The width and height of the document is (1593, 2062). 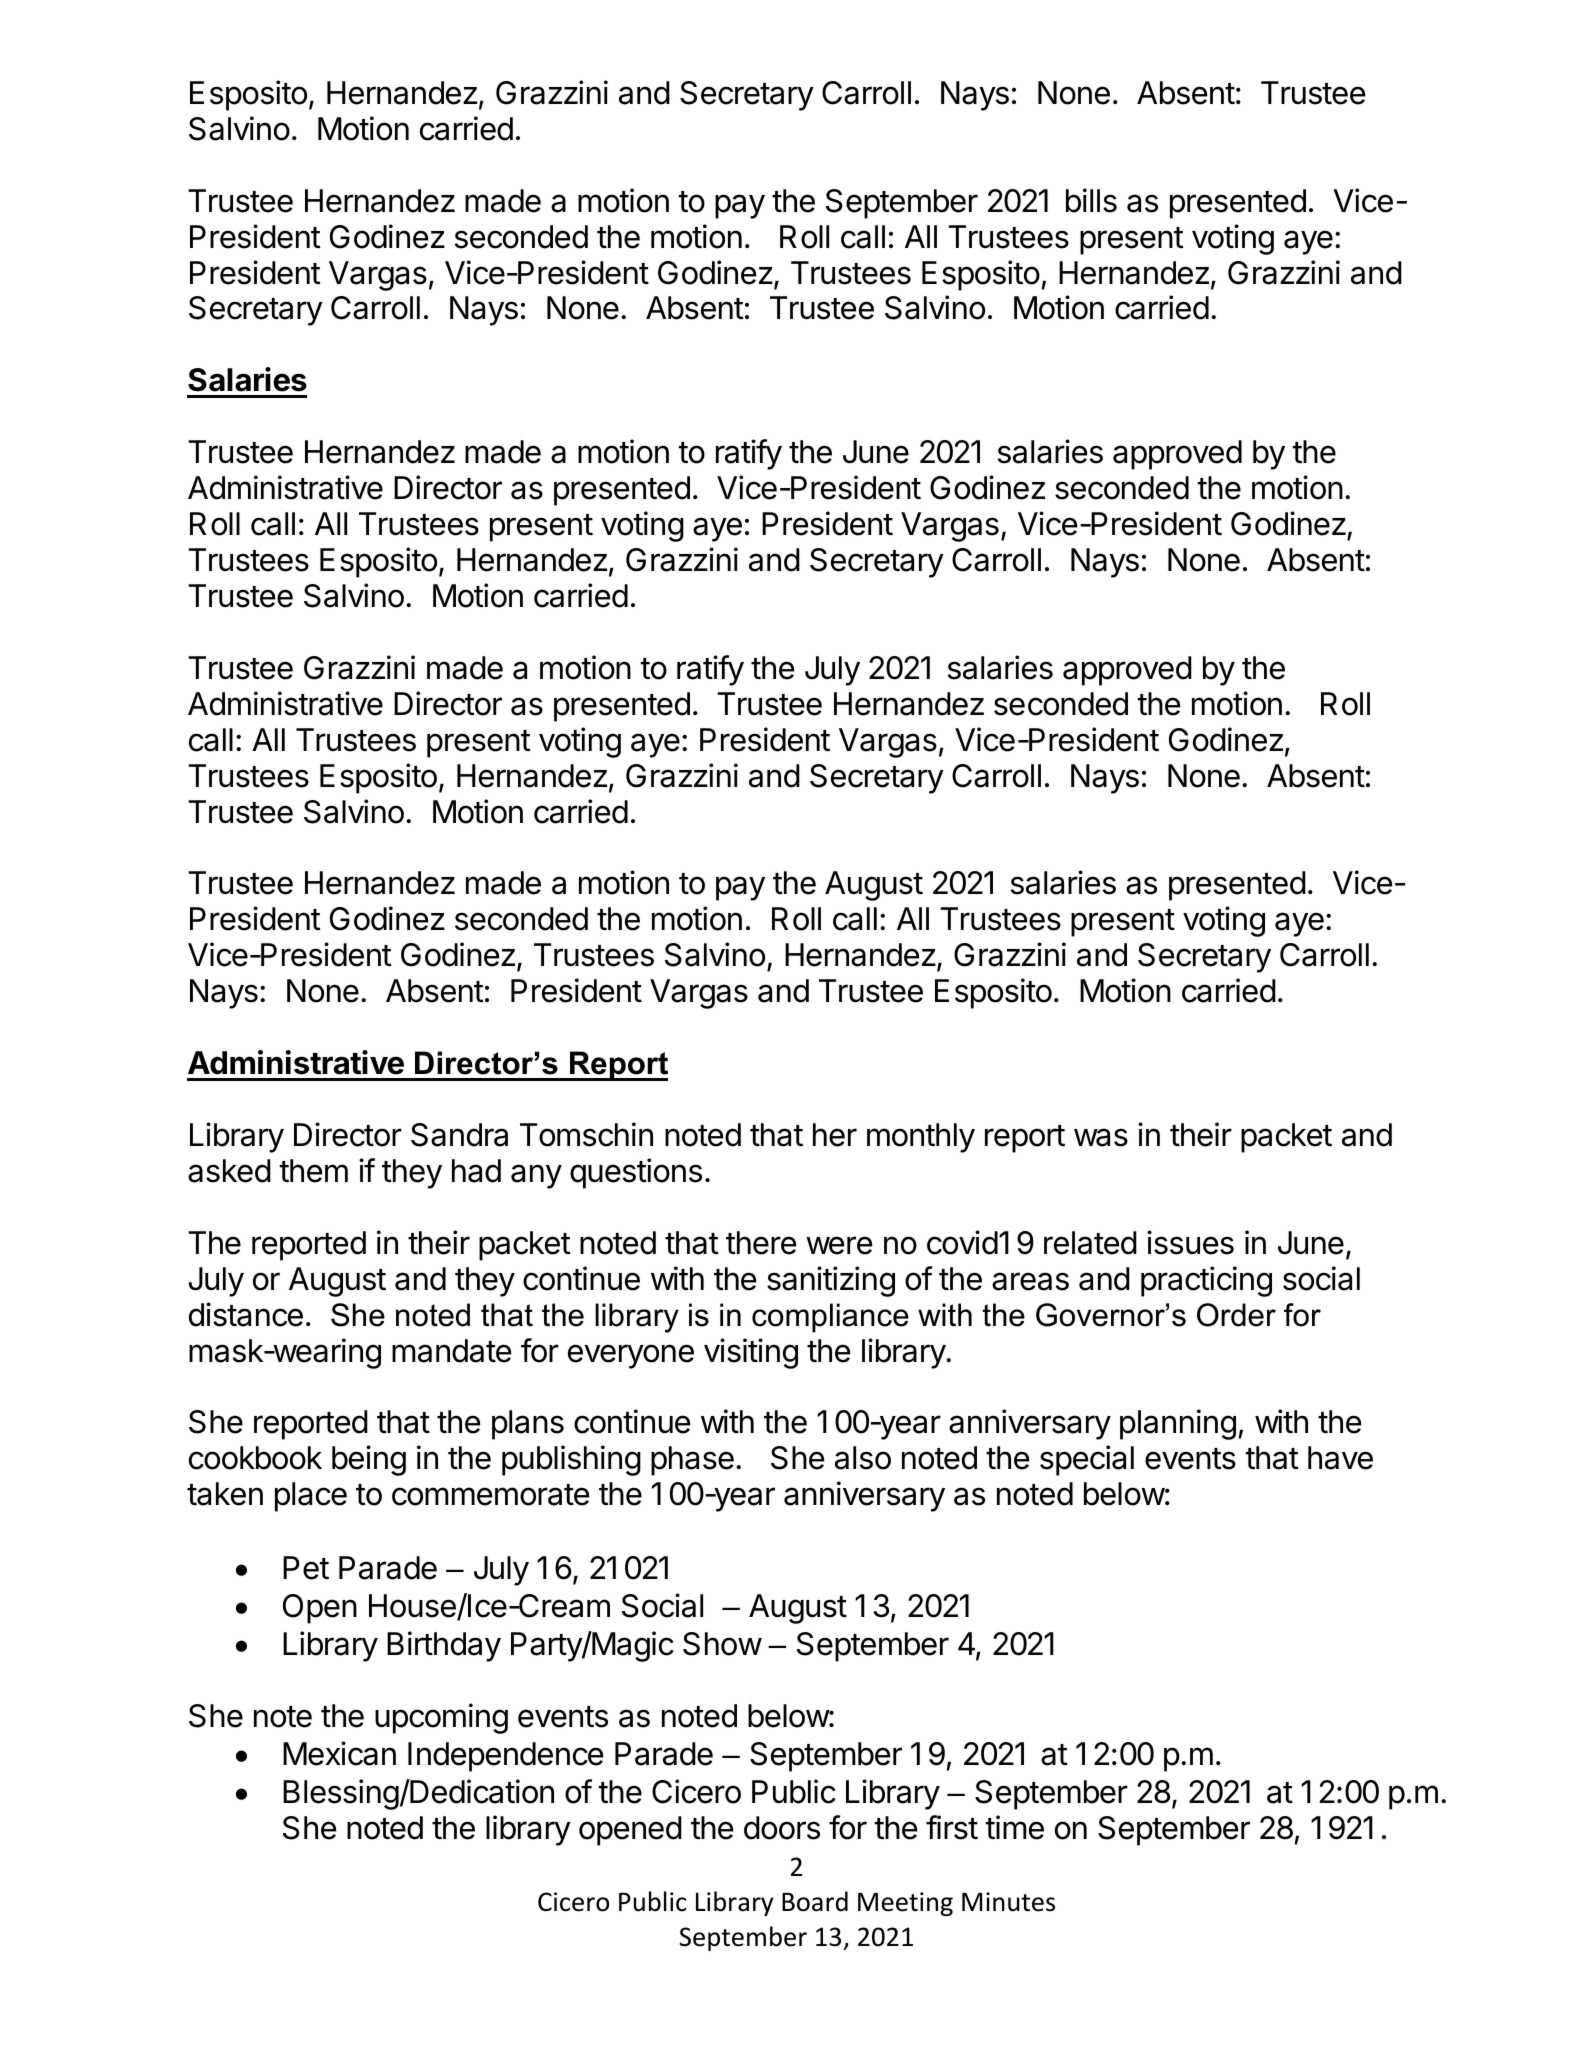 What do you see at coordinates (1101, 1137) in the document?
I see `was` at bounding box center [1101, 1137].
